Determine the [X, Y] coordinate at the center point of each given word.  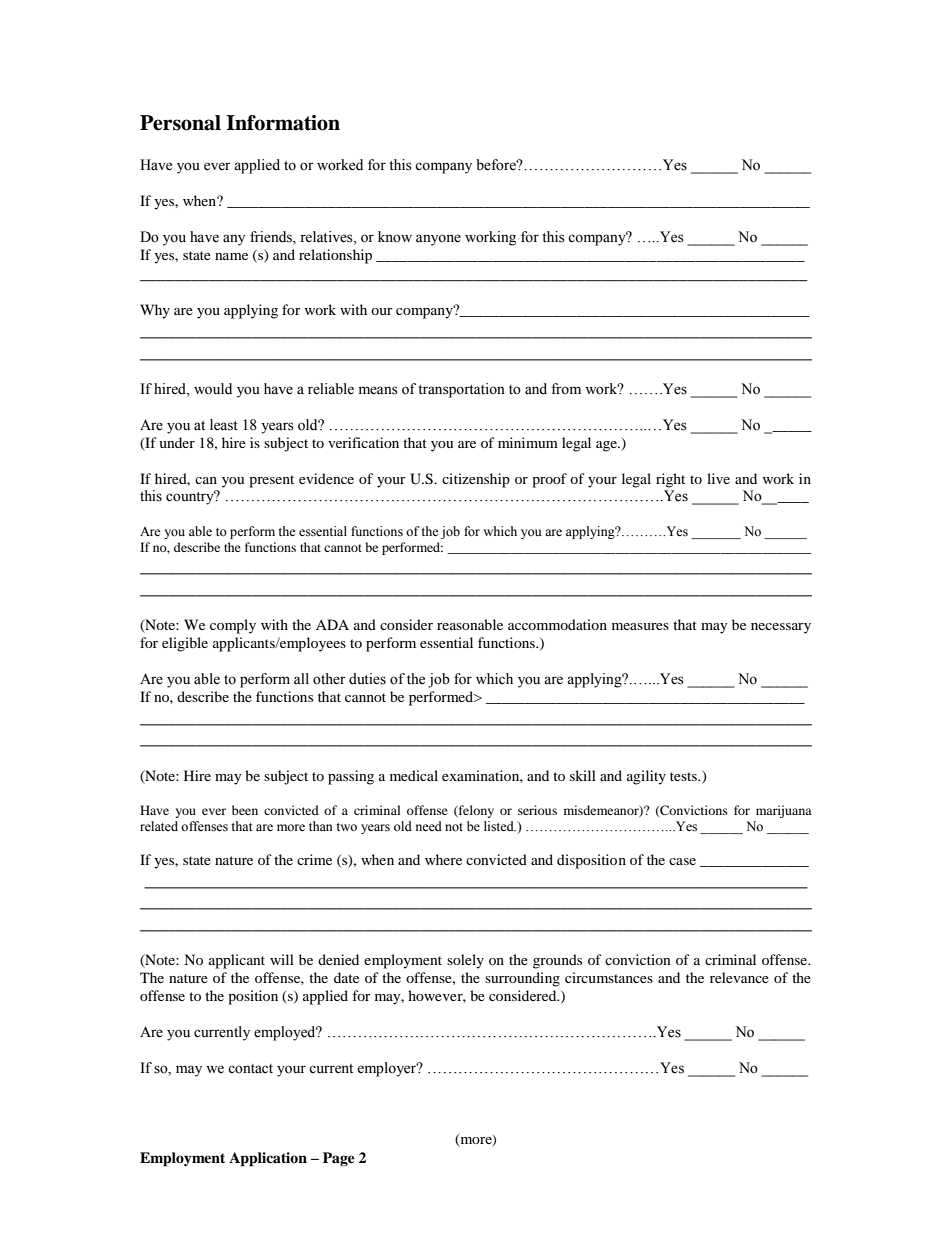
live [718, 478]
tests [684, 776]
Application [268, 1159]
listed [500, 826]
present [271, 481]
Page [339, 1159]
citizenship [476, 480]
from [566, 389]
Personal [180, 123]
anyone [438, 240]
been [245, 810]
